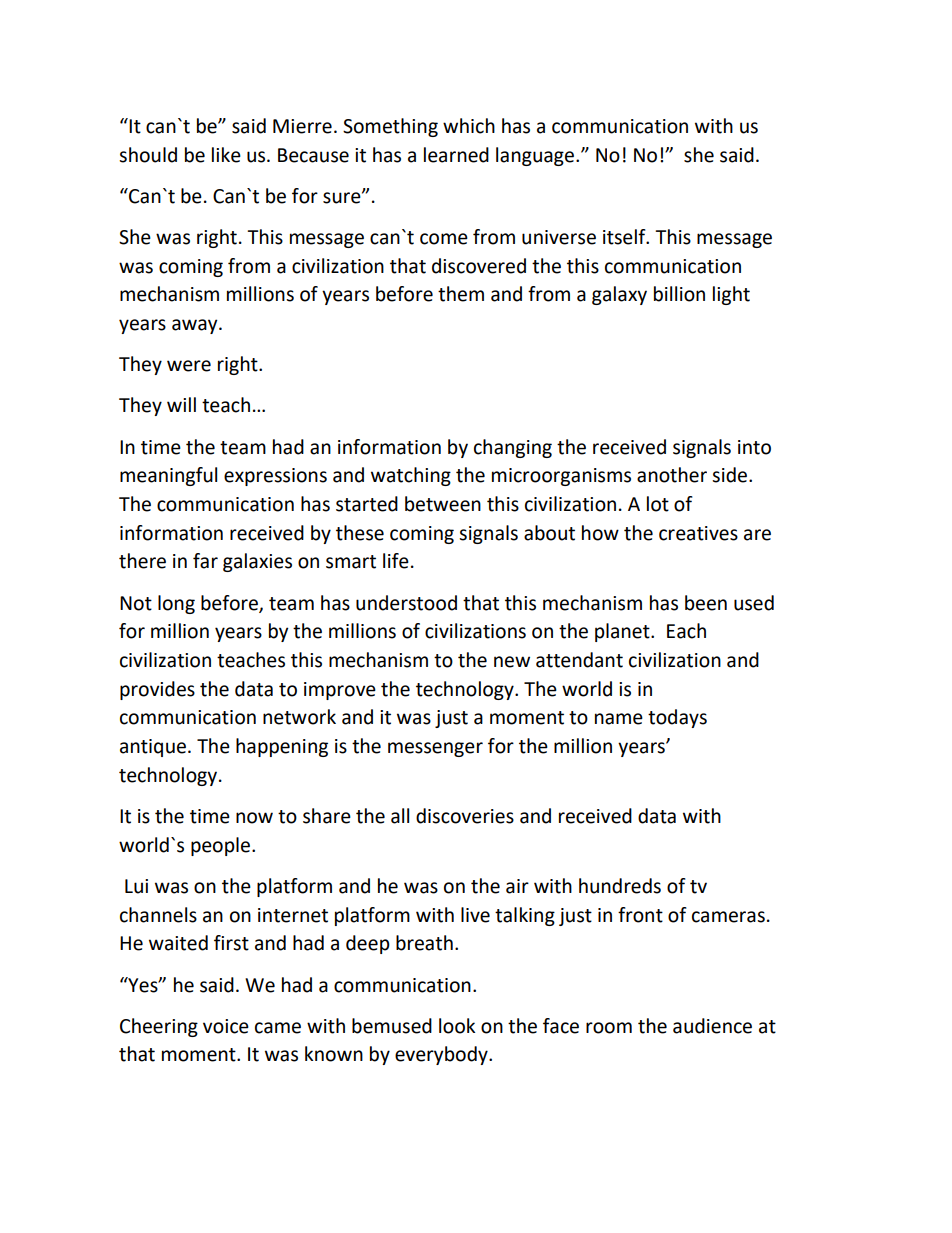 This document has height=1233, width=952. I want to click on them, so click(461, 294).
